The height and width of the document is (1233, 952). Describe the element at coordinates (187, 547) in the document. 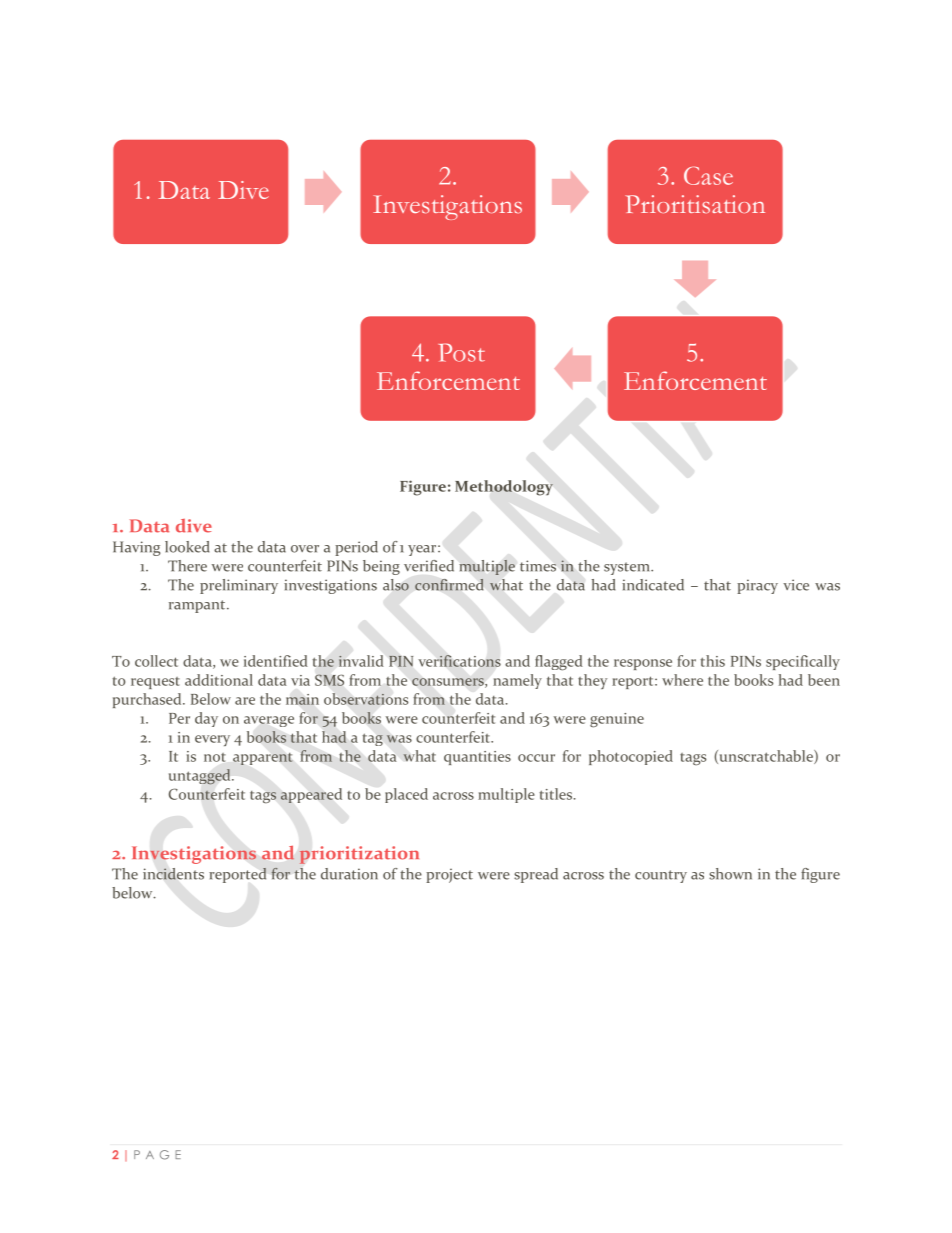

I see `looked` at that location.
